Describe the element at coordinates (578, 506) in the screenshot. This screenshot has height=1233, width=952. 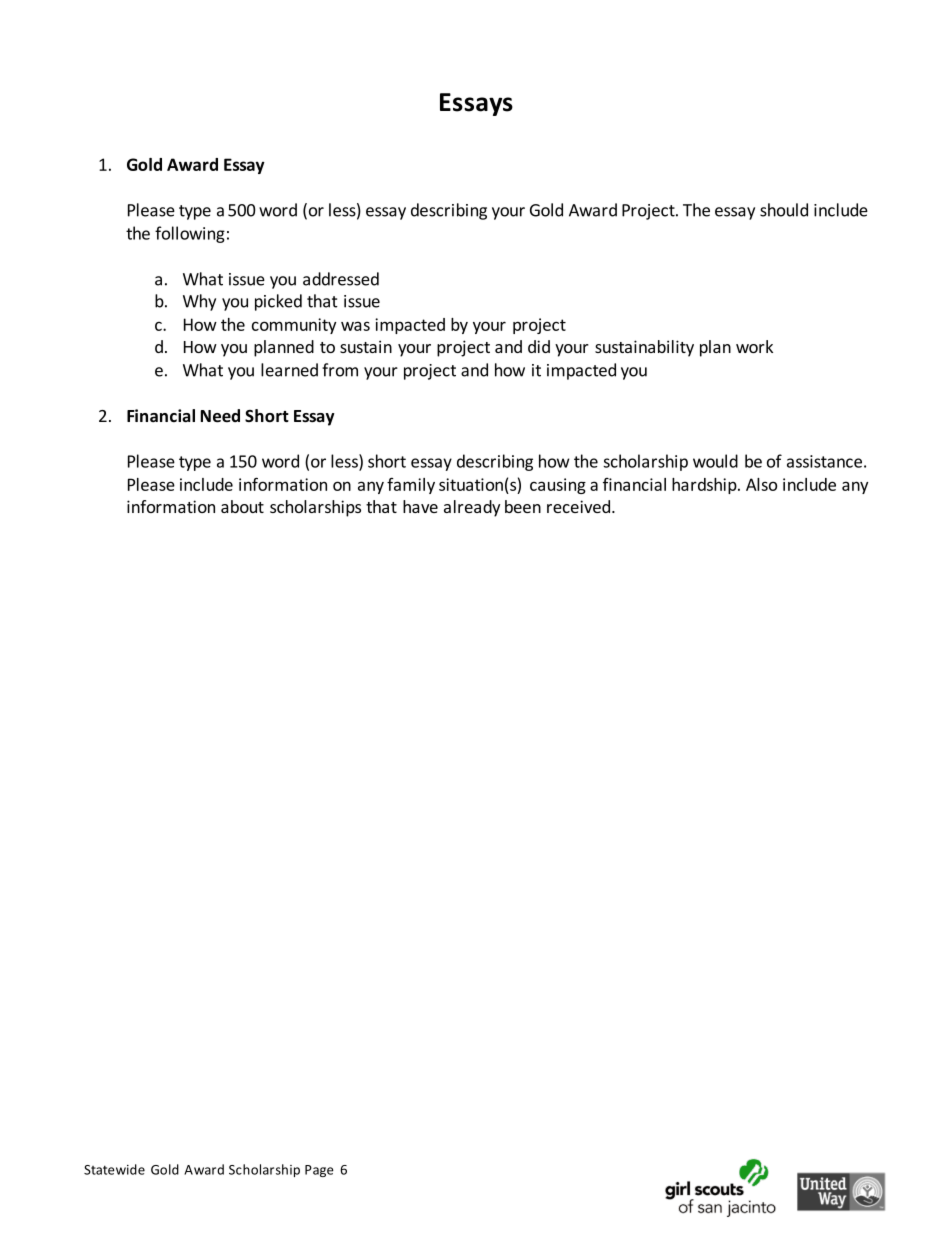
I see `received` at that location.
